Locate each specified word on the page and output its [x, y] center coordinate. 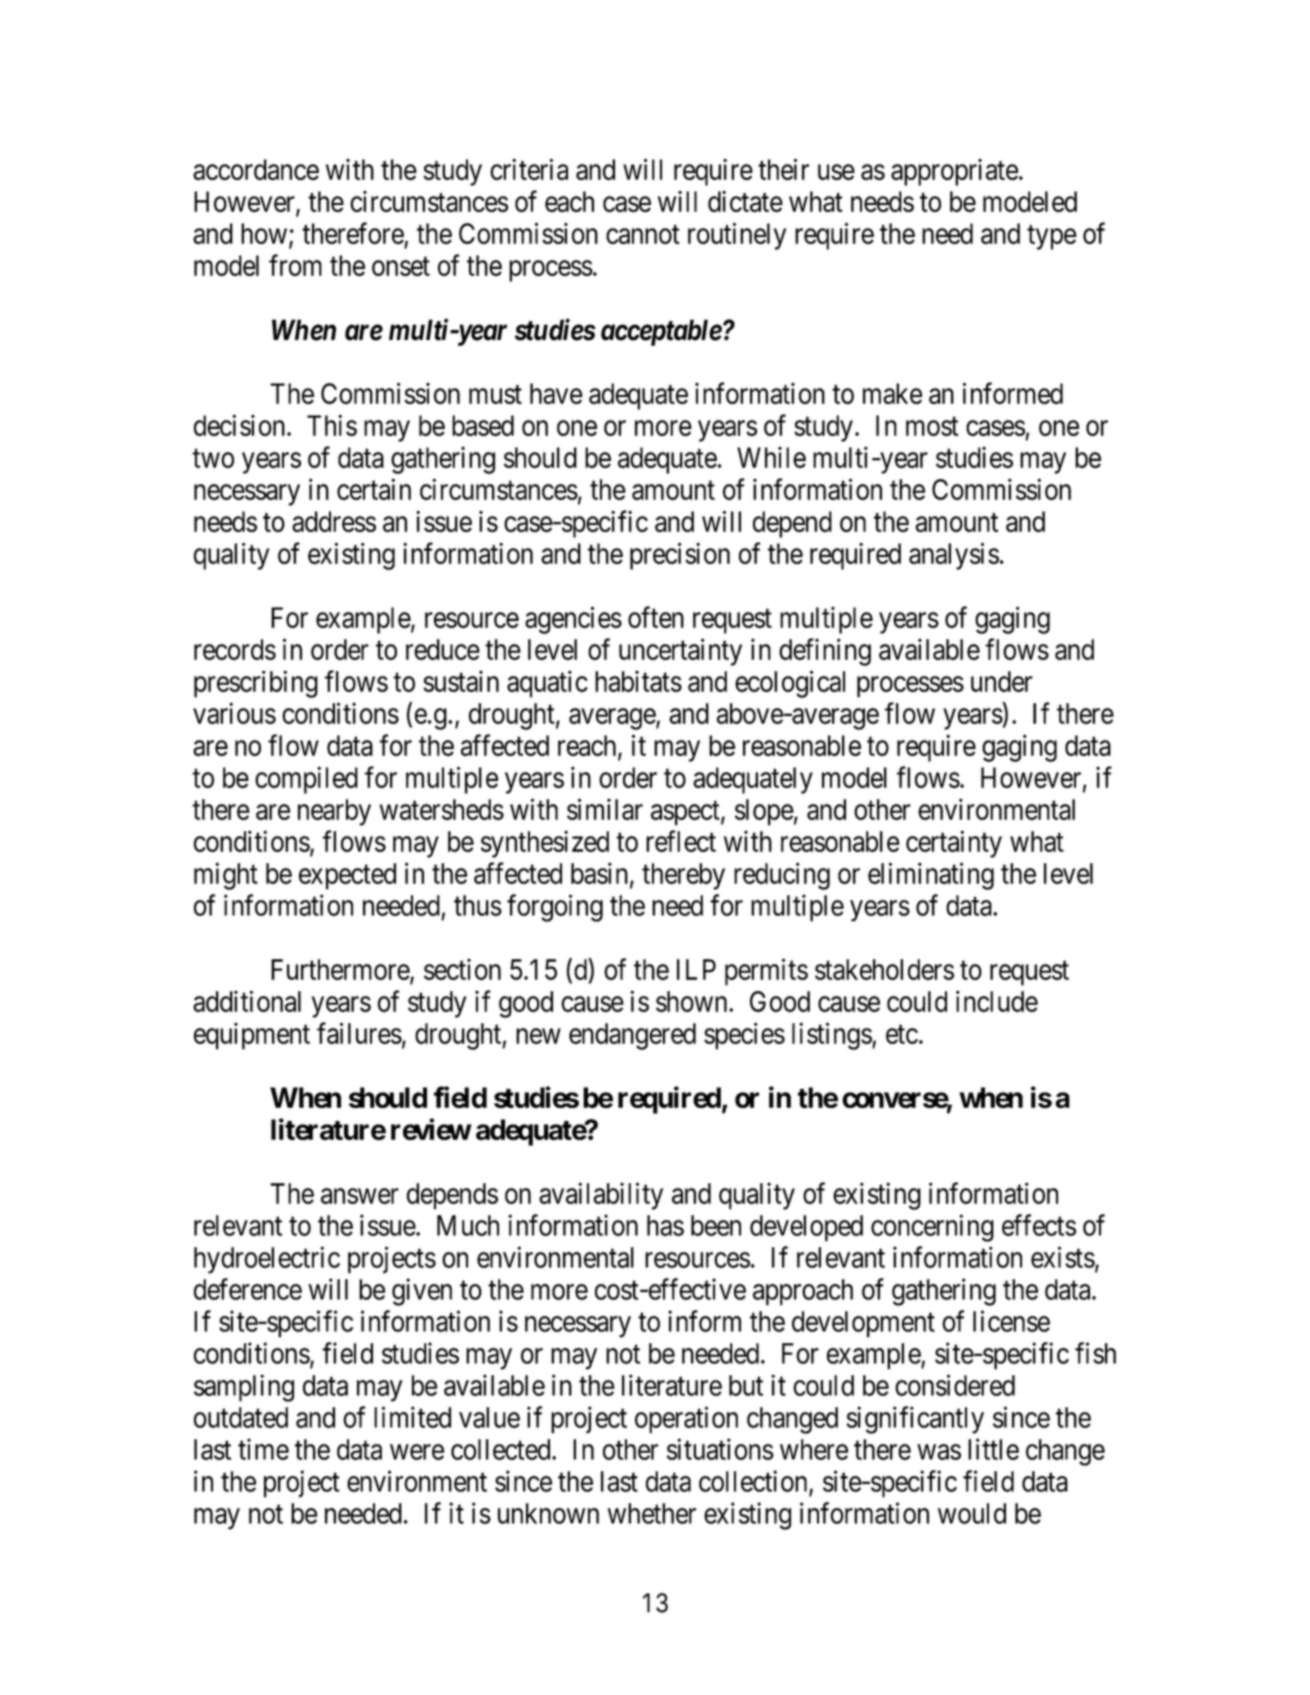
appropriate [954, 172]
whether [652, 1513]
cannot [643, 234]
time [263, 1449]
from [295, 265]
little [993, 1449]
